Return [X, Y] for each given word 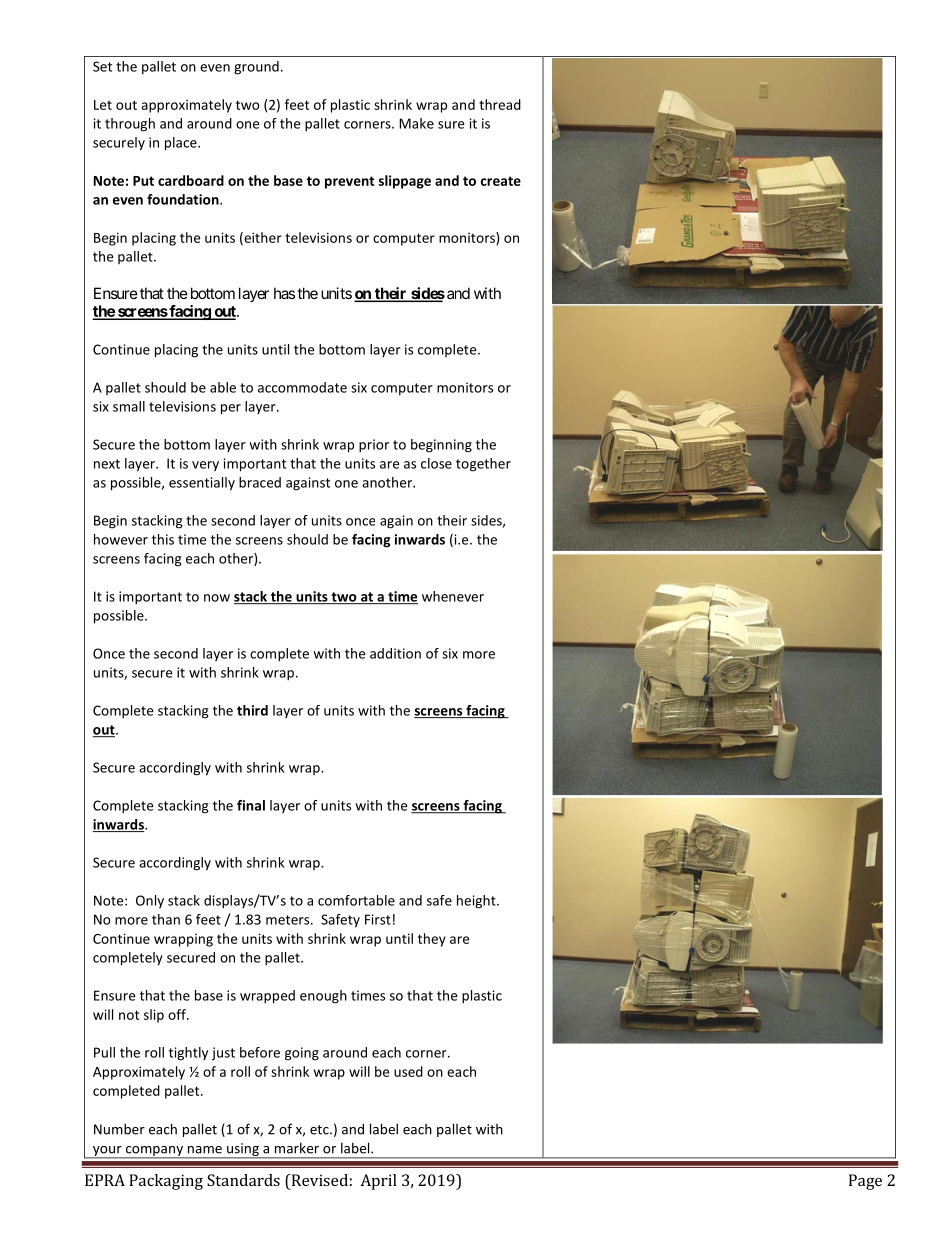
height [477, 902]
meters [289, 920]
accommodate [302, 387]
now [217, 598]
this [163, 539]
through [130, 125]
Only [150, 901]
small [129, 406]
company [154, 1152]
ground [256, 68]
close [436, 463]
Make [416, 123]
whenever [453, 596]
